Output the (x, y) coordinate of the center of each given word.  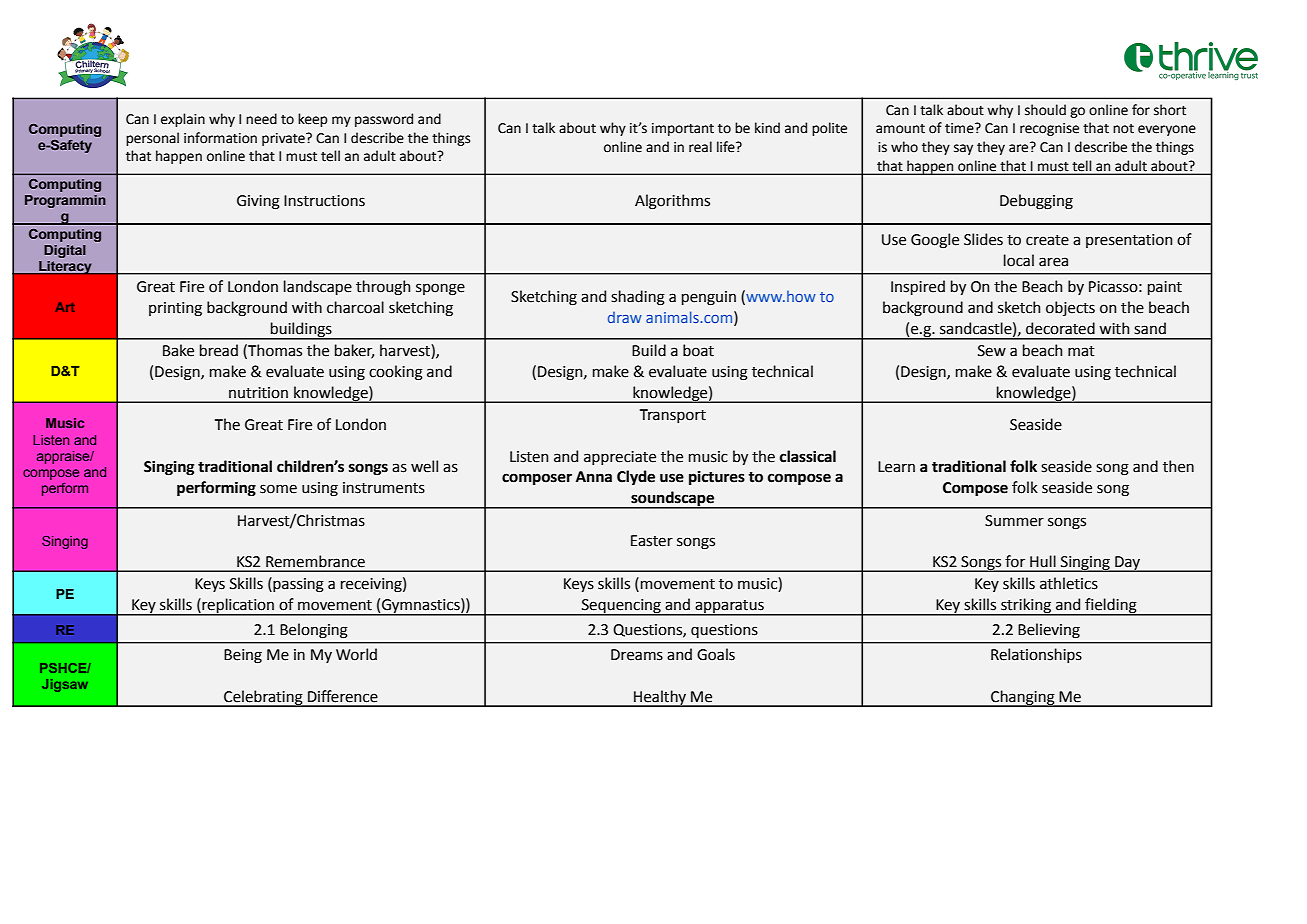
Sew (992, 351)
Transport (673, 416)
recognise (1049, 129)
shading (638, 298)
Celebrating (263, 698)
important (683, 129)
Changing (1023, 698)
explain (183, 120)
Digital (65, 251)
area (1053, 262)
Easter (652, 541)
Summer (1014, 521)
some (278, 489)
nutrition (258, 393)
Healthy (660, 698)
